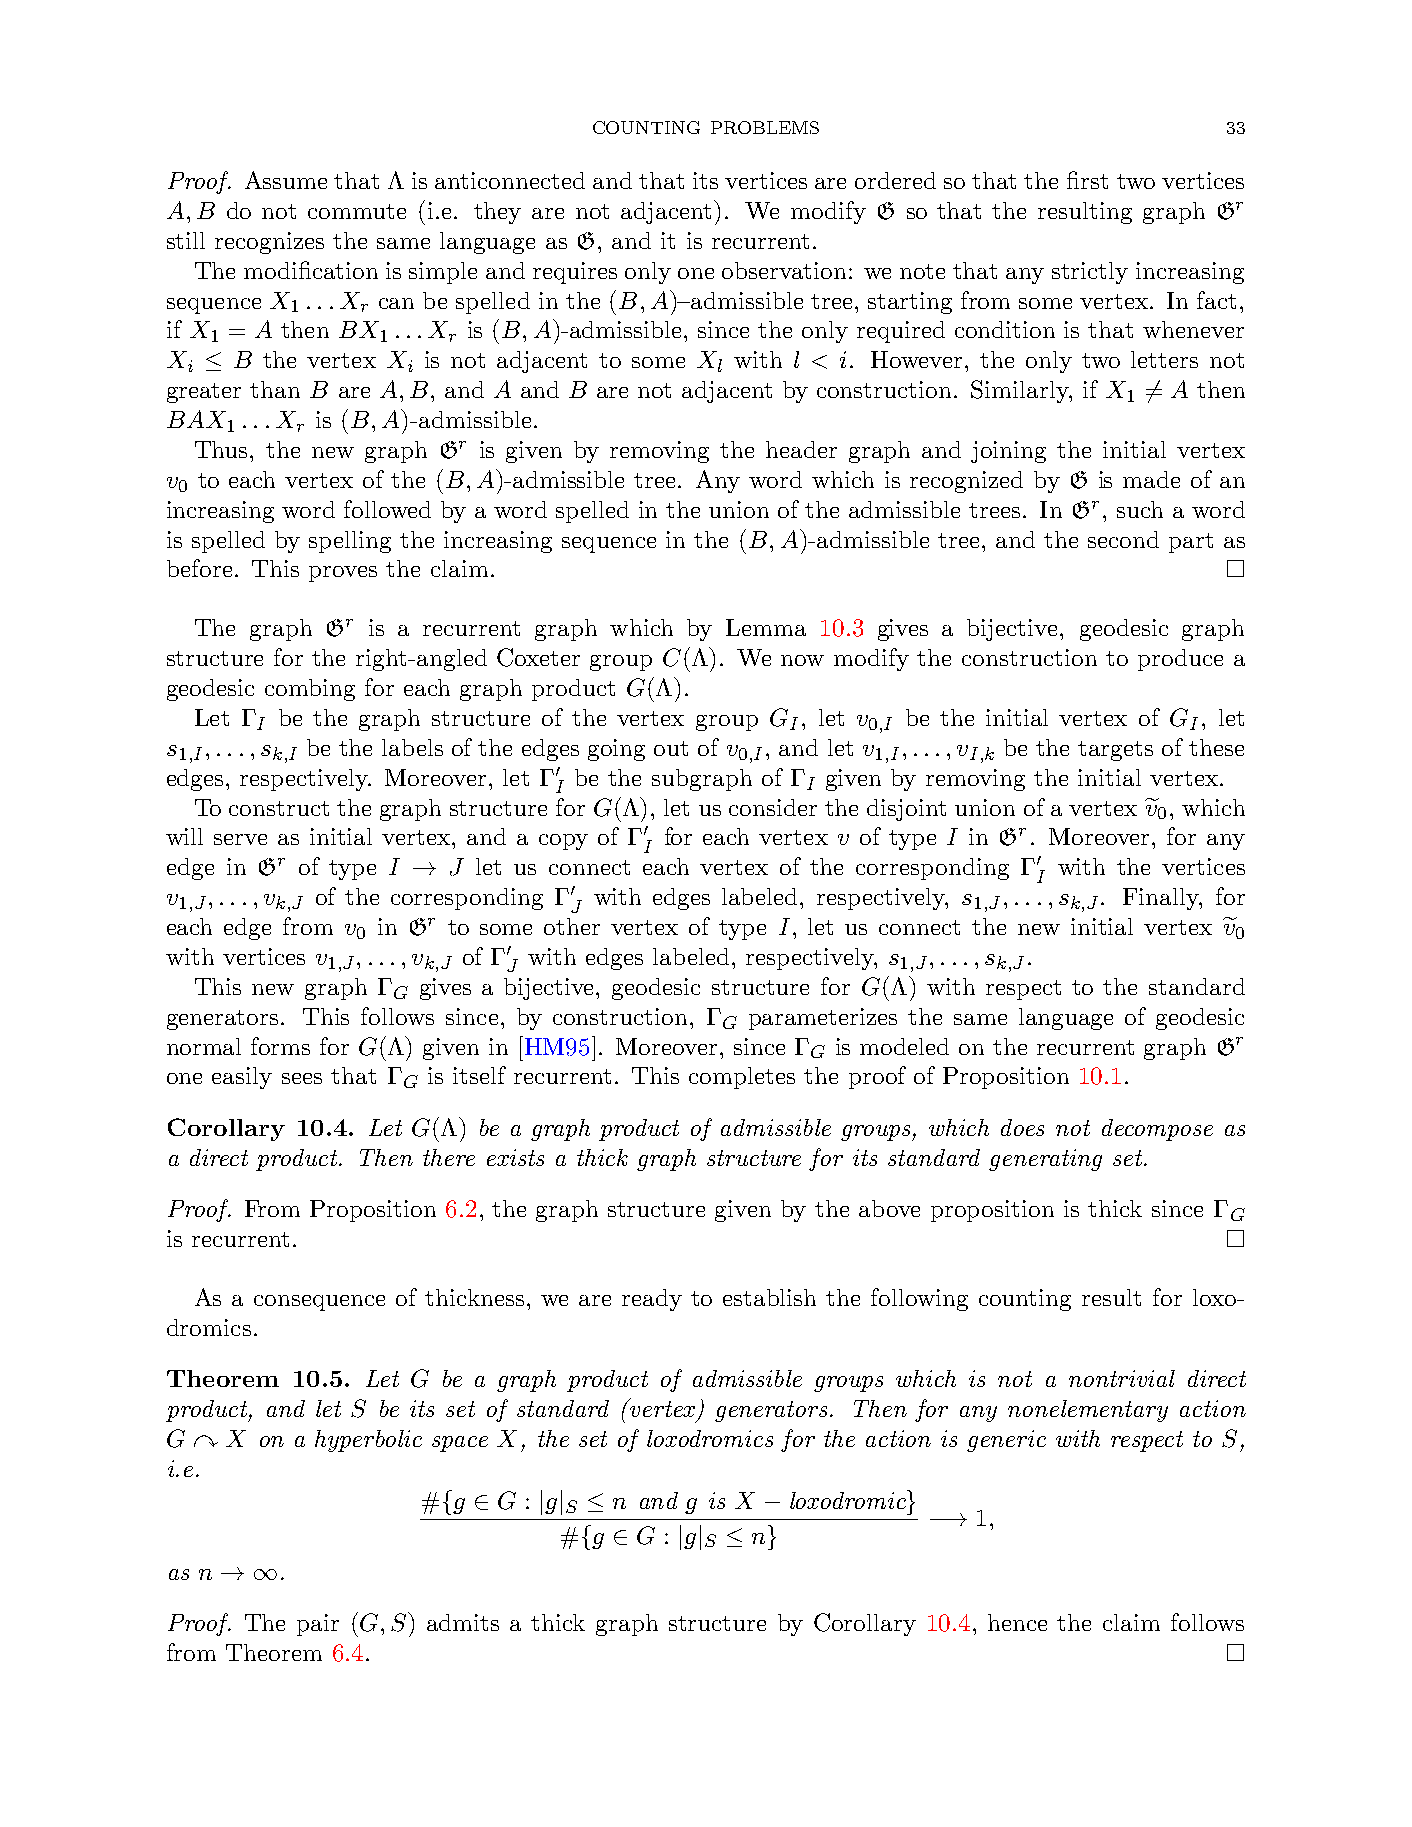 The height and width of the document is (1827, 1412). I want to click on PROBLEMS, so click(765, 127).
